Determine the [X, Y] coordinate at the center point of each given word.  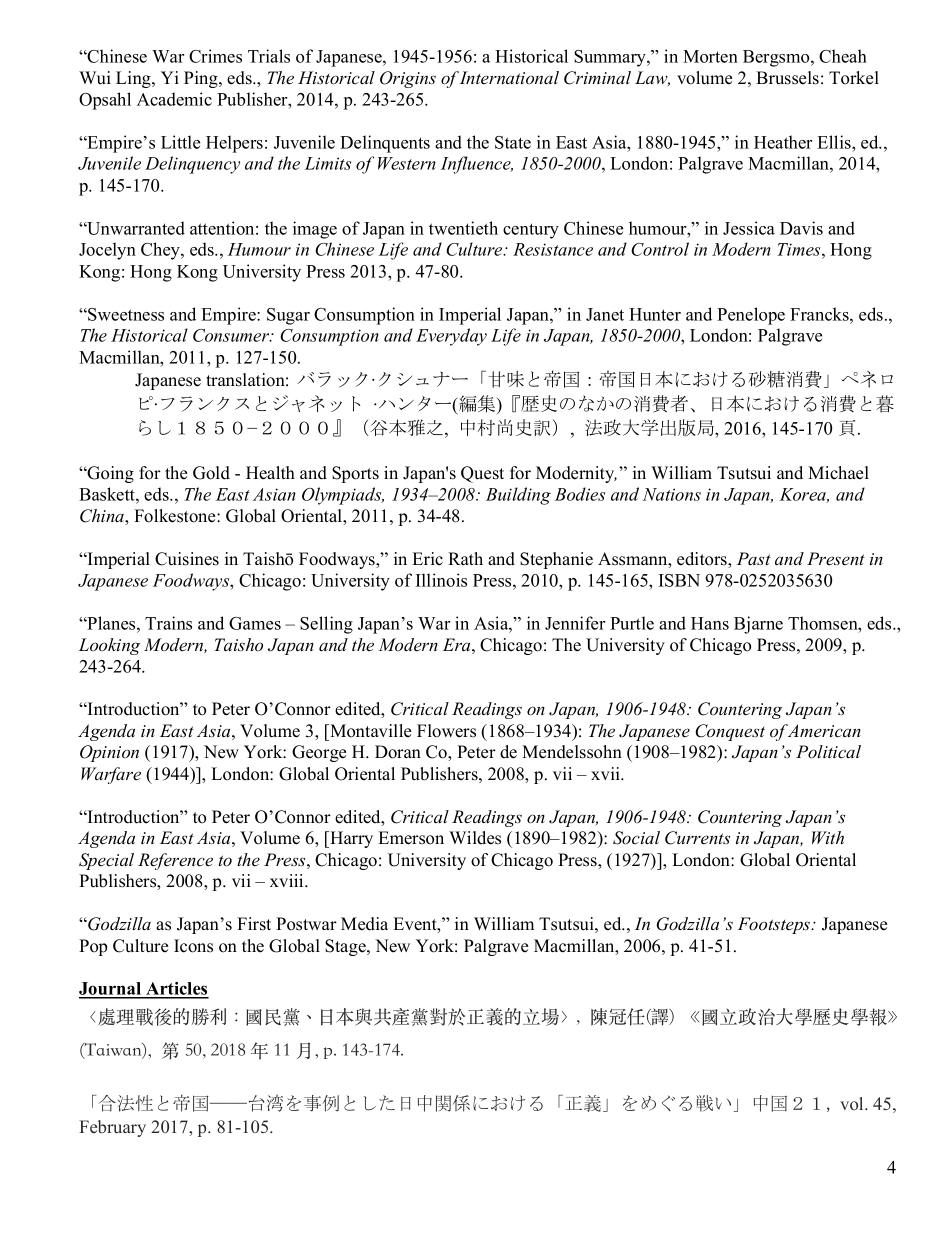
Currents [697, 838]
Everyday [451, 337]
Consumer [232, 335]
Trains [168, 623]
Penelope [751, 316]
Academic [174, 99]
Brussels [787, 78]
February [112, 1128]
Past [754, 559]
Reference [175, 861]
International [509, 78]
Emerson [411, 838]
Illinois [441, 580]
